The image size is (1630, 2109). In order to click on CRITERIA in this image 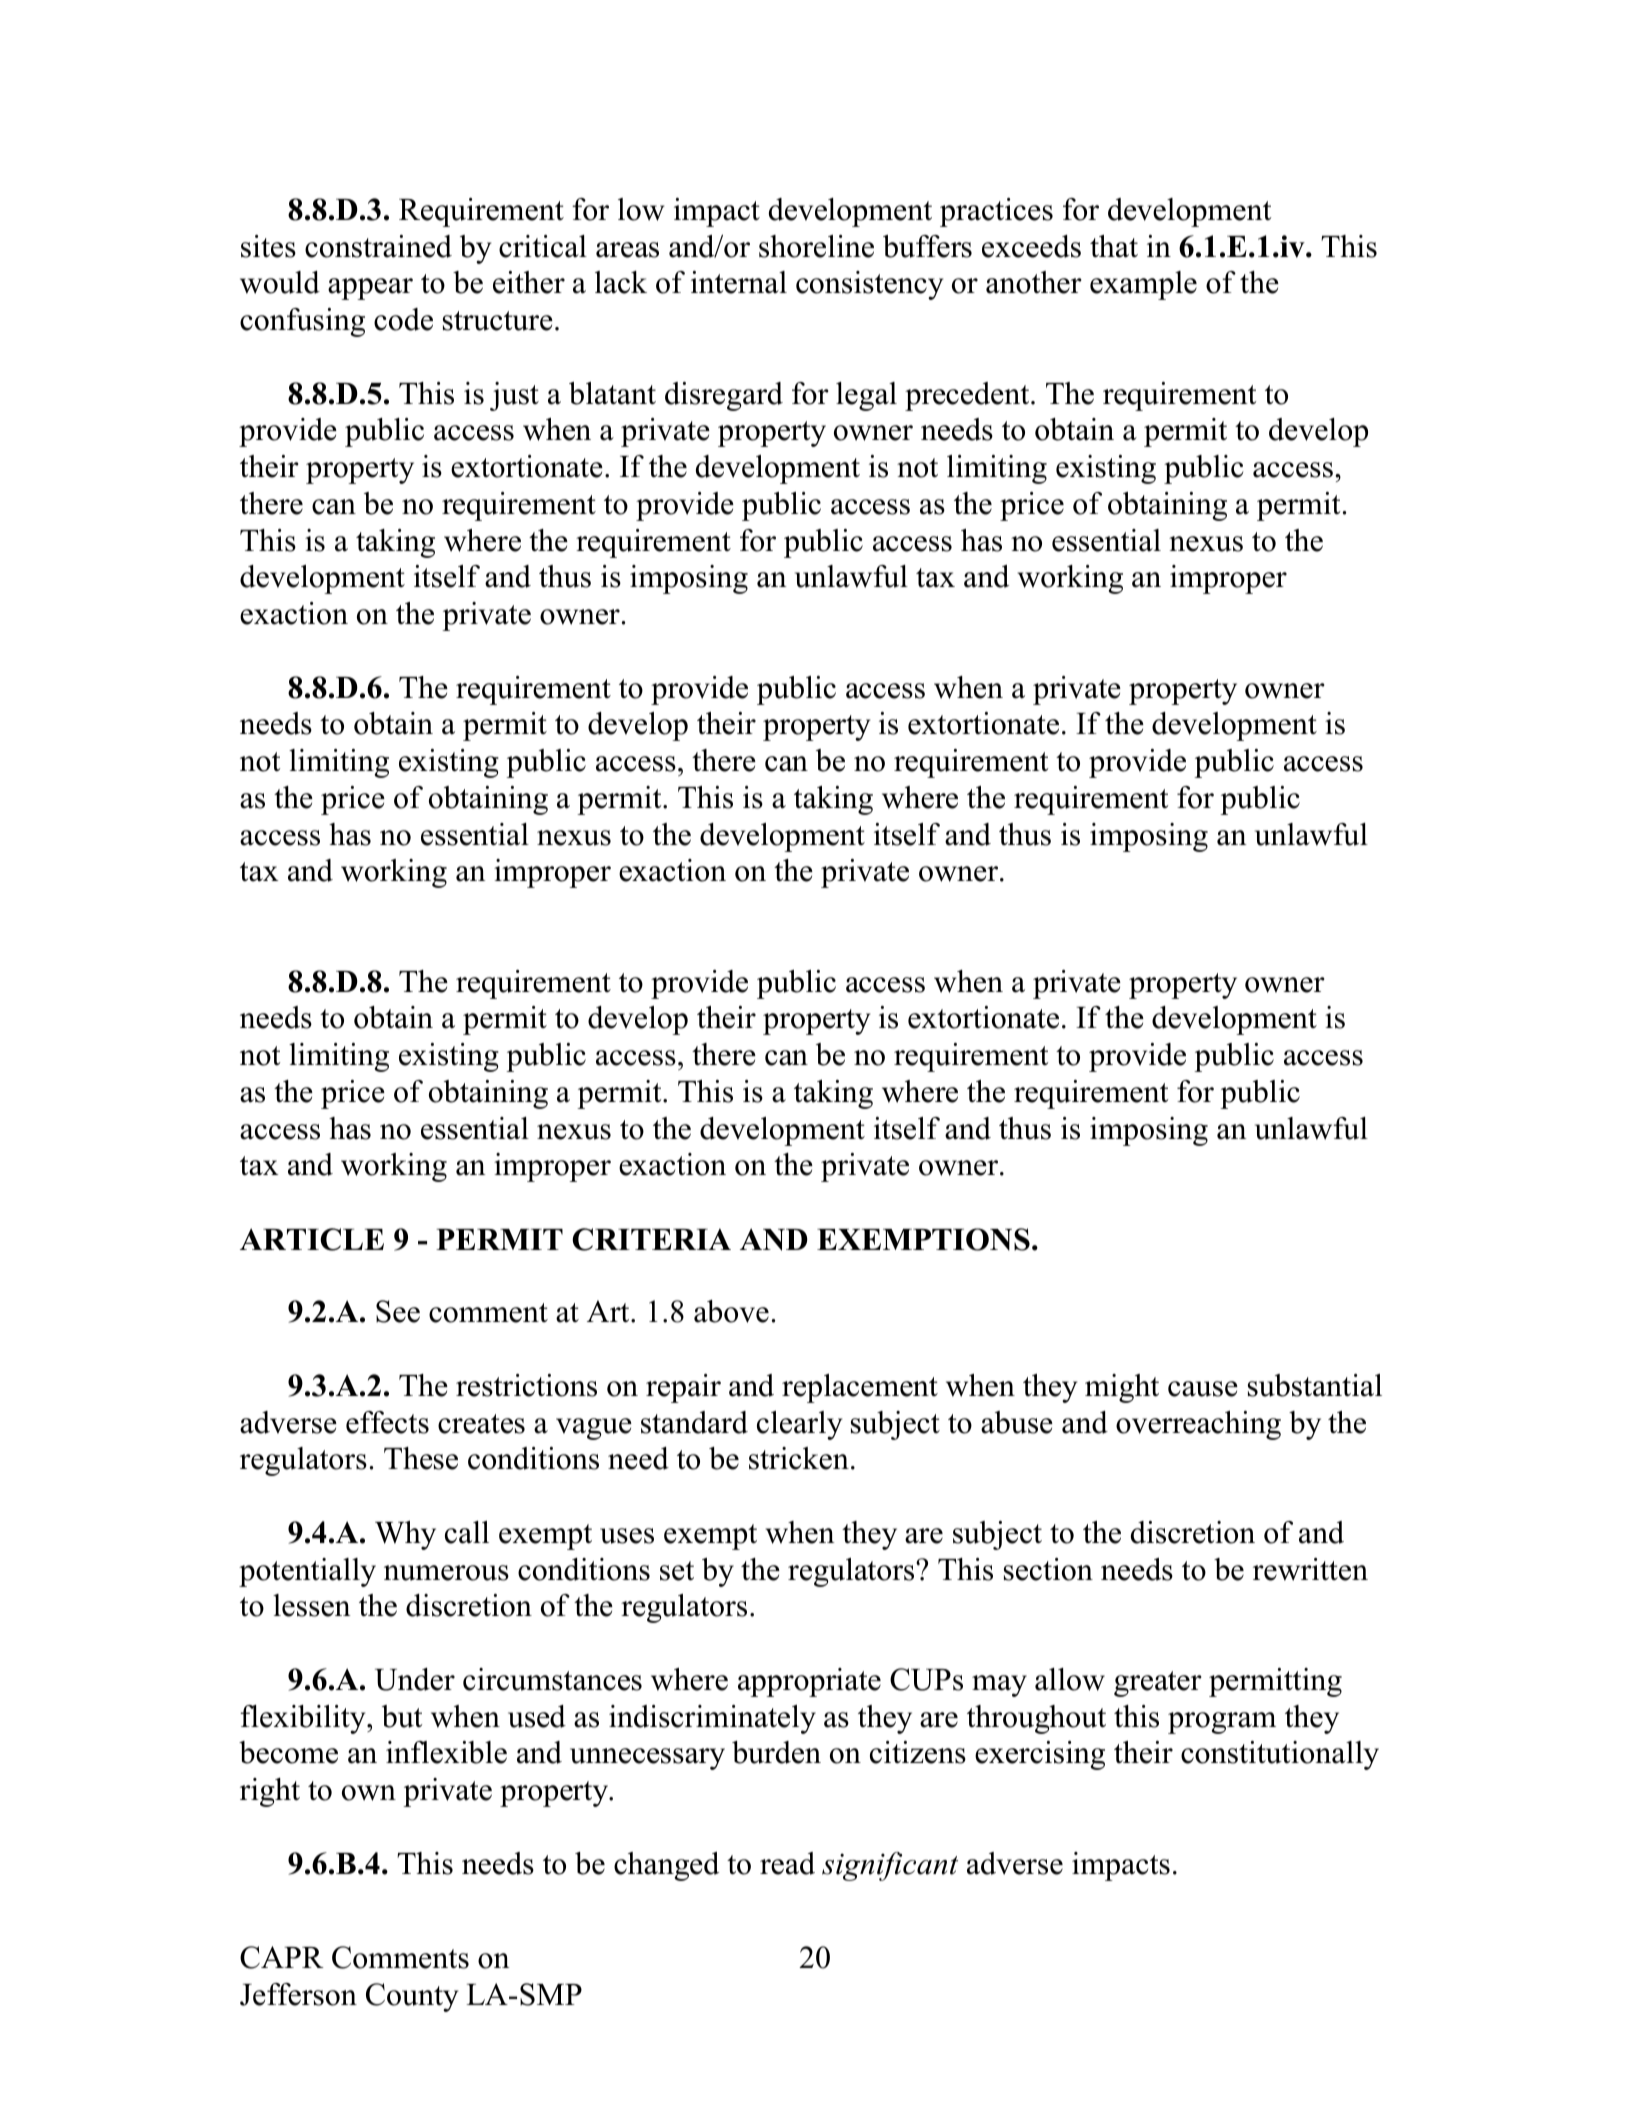, I will do `click(651, 1239)`.
